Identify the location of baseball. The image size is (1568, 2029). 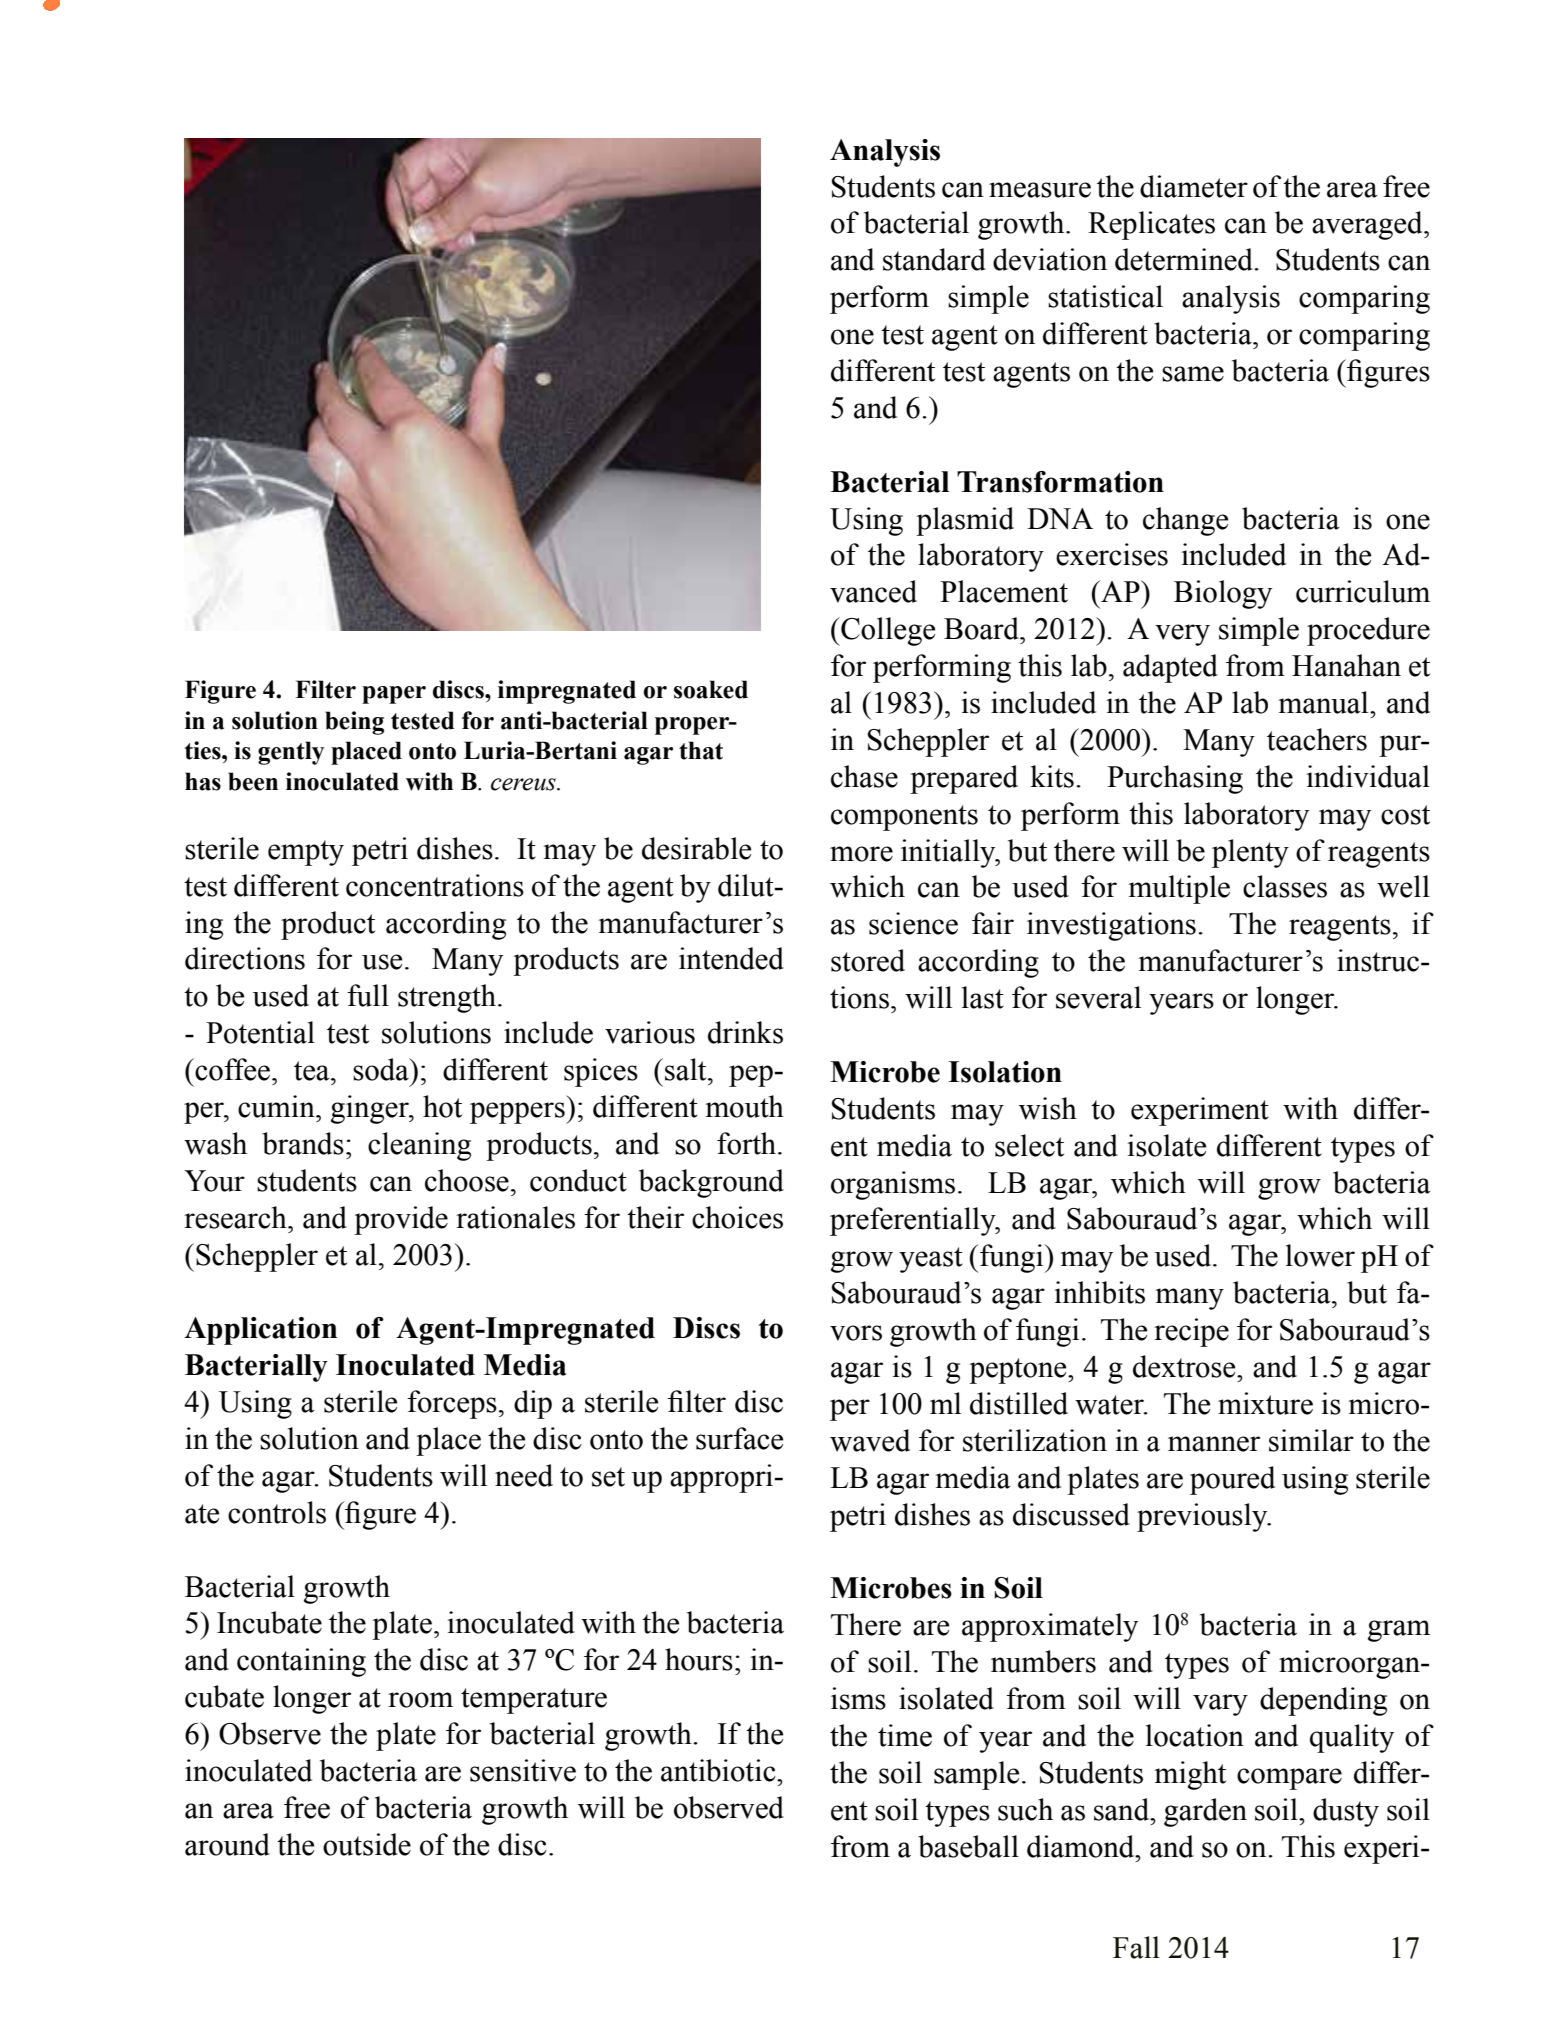
(968, 1846).
